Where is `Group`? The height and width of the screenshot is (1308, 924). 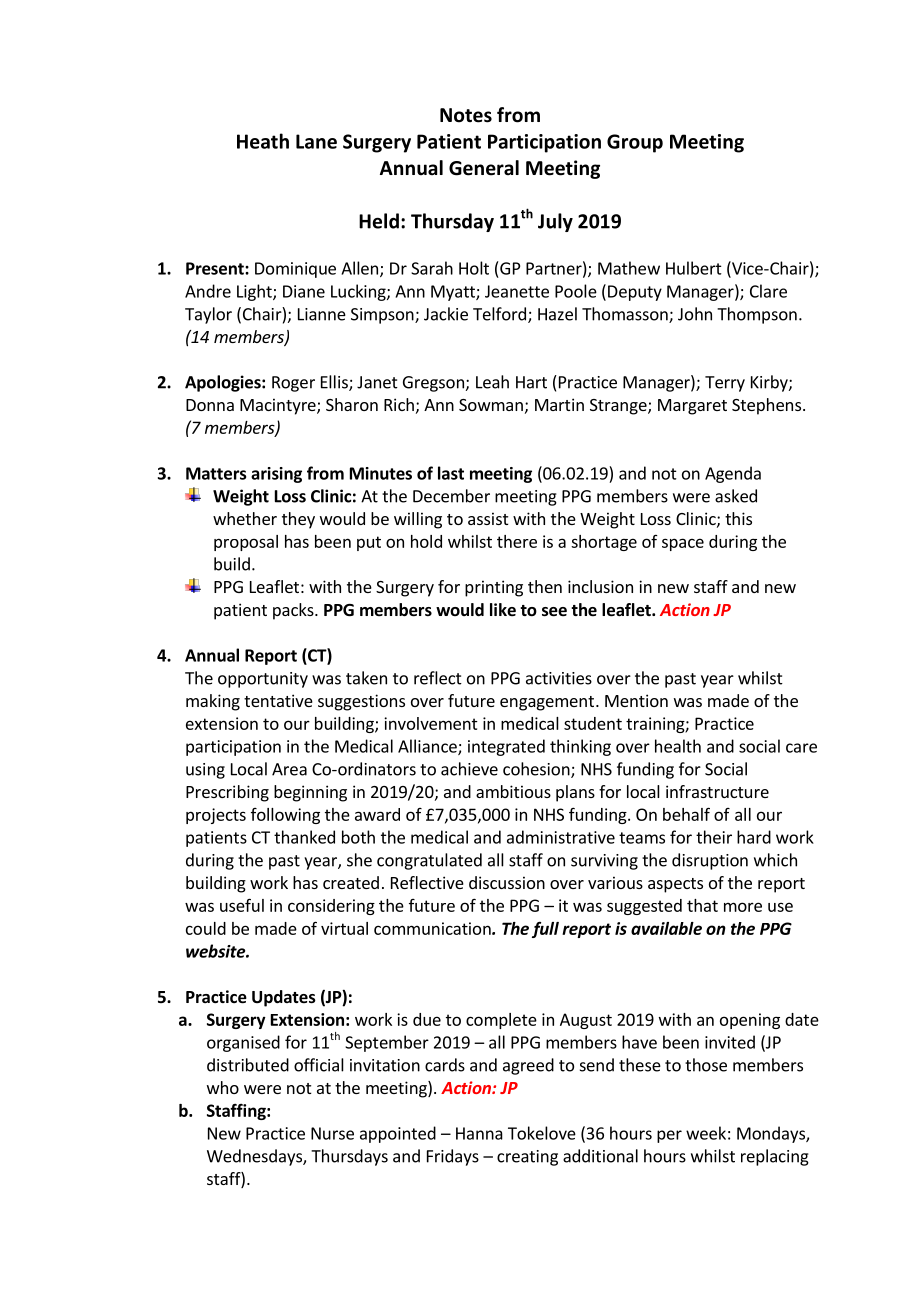 Group is located at coordinates (635, 143).
